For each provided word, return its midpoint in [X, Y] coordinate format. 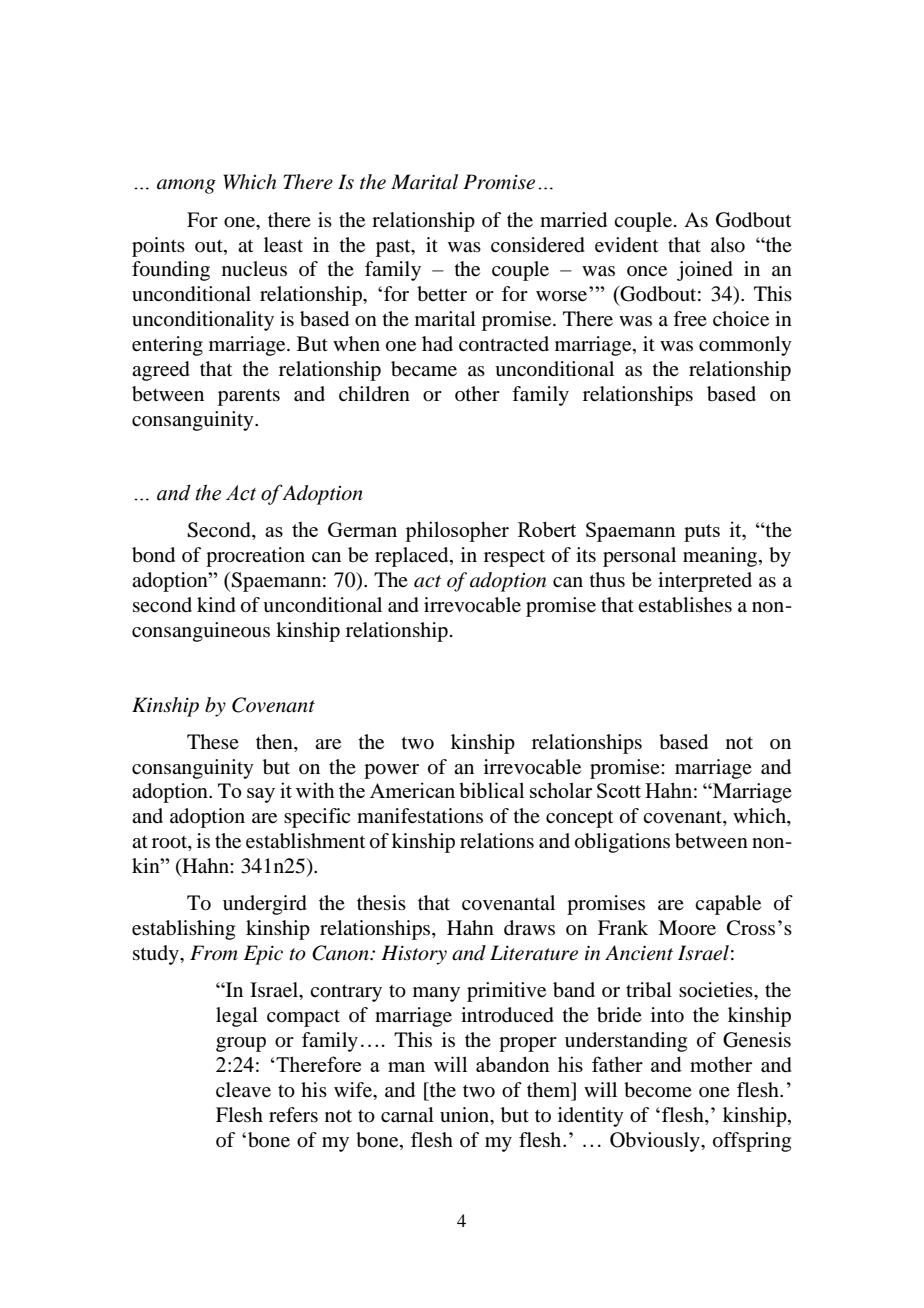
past [394, 248]
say [261, 795]
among [186, 186]
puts [702, 533]
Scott [619, 790]
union [466, 1114]
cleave [243, 1090]
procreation [255, 557]
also [728, 245]
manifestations [420, 816]
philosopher [457, 531]
